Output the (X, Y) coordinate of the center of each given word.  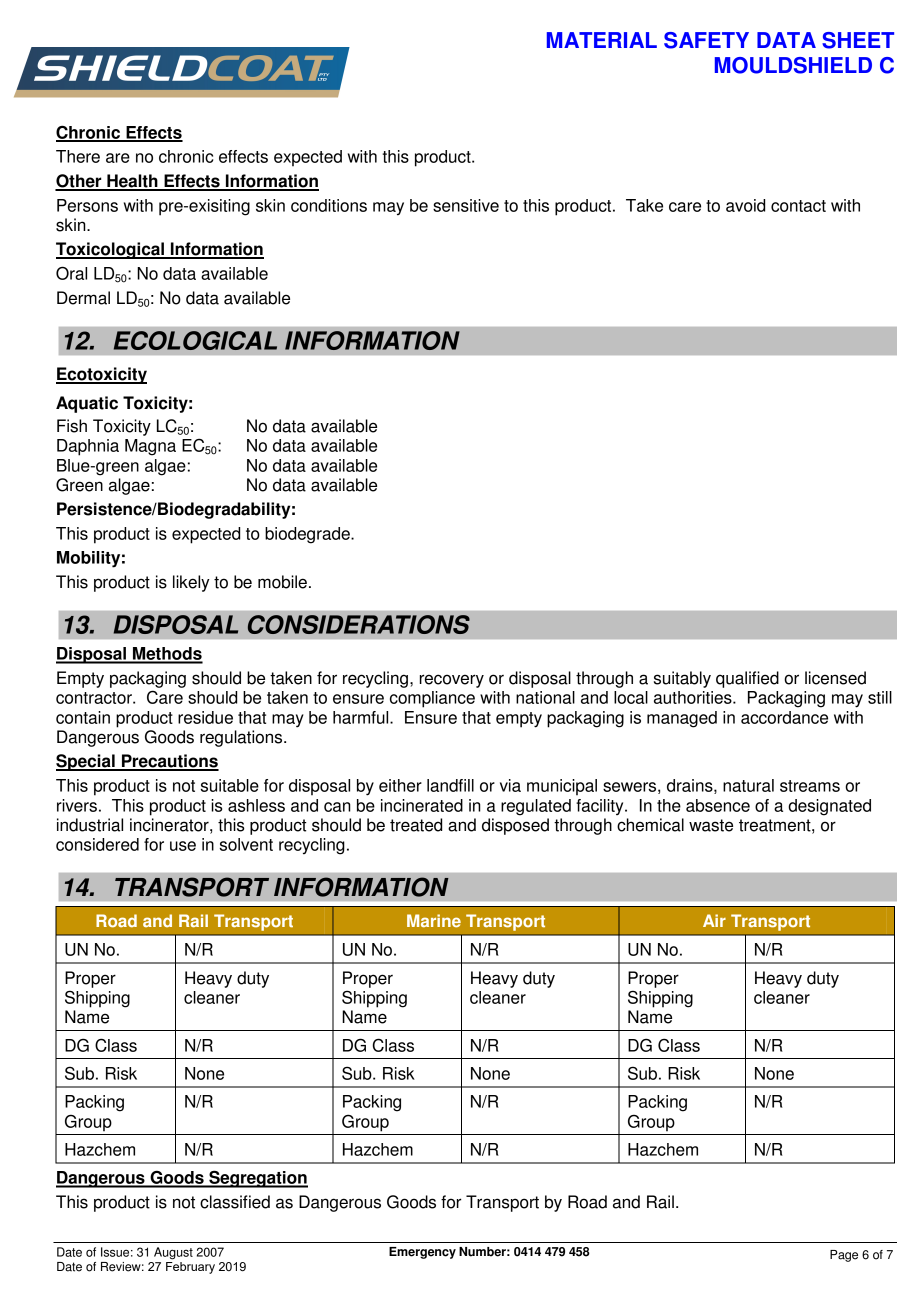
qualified (747, 679)
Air (714, 920)
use (183, 846)
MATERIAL (602, 40)
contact (798, 206)
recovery (452, 681)
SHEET (858, 40)
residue (205, 717)
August (173, 1253)
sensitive (466, 205)
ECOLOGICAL (195, 340)
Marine (434, 921)
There (78, 156)
